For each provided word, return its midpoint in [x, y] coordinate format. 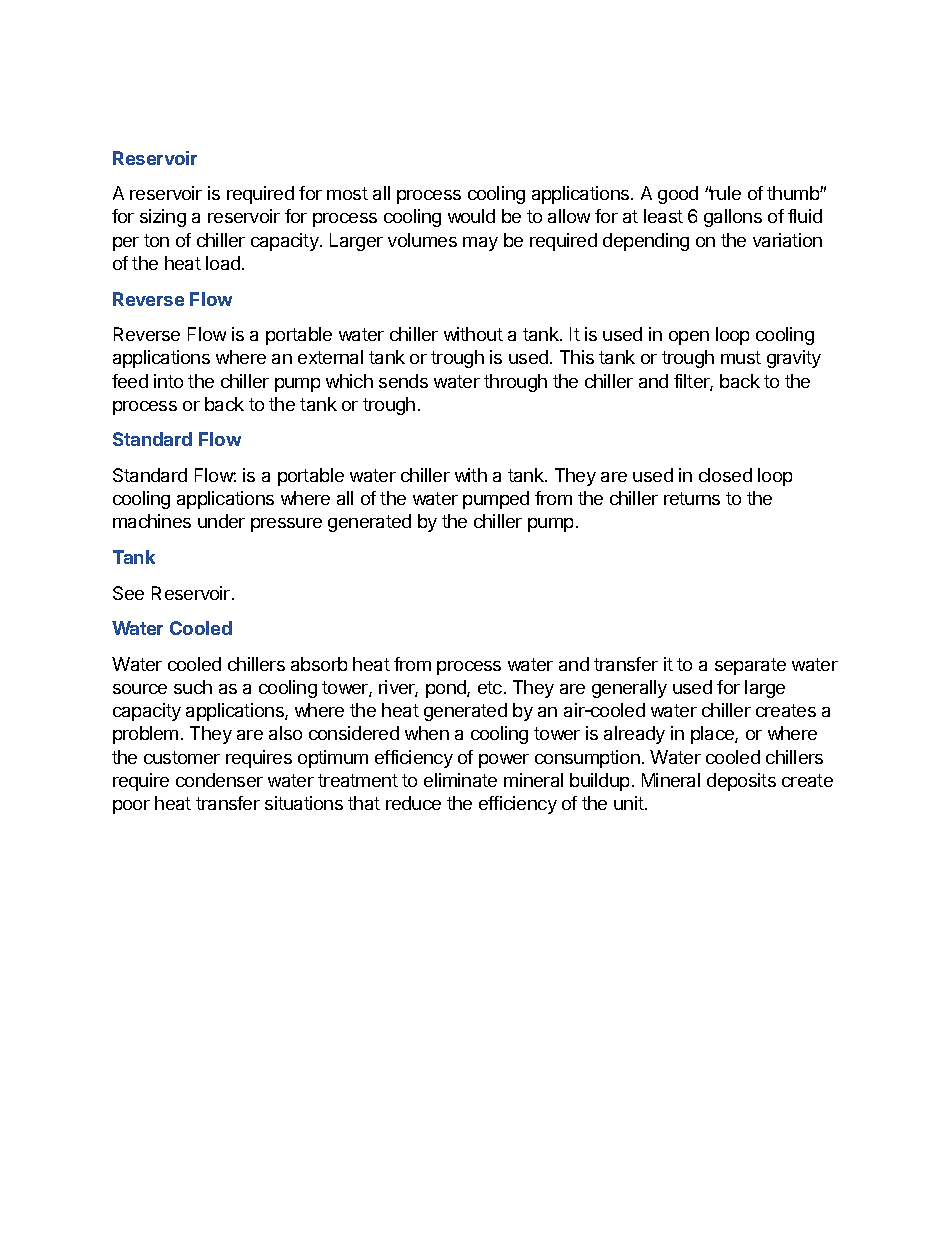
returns [692, 498]
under [221, 521]
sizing [163, 218]
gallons [733, 218]
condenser [219, 780]
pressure [286, 525]
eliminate [460, 780]
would [471, 216]
